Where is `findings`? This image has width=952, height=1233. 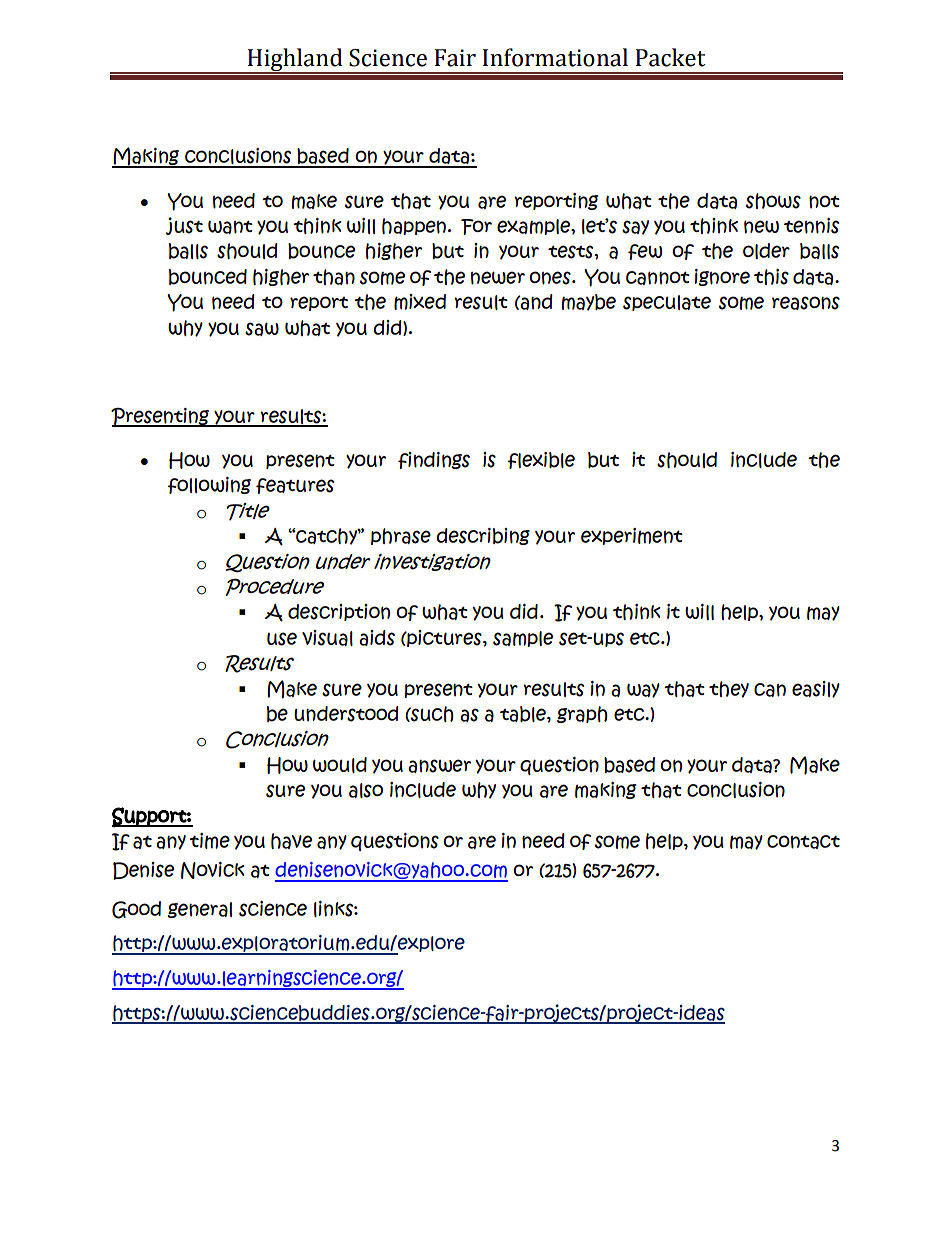 findings is located at coordinates (434, 460).
